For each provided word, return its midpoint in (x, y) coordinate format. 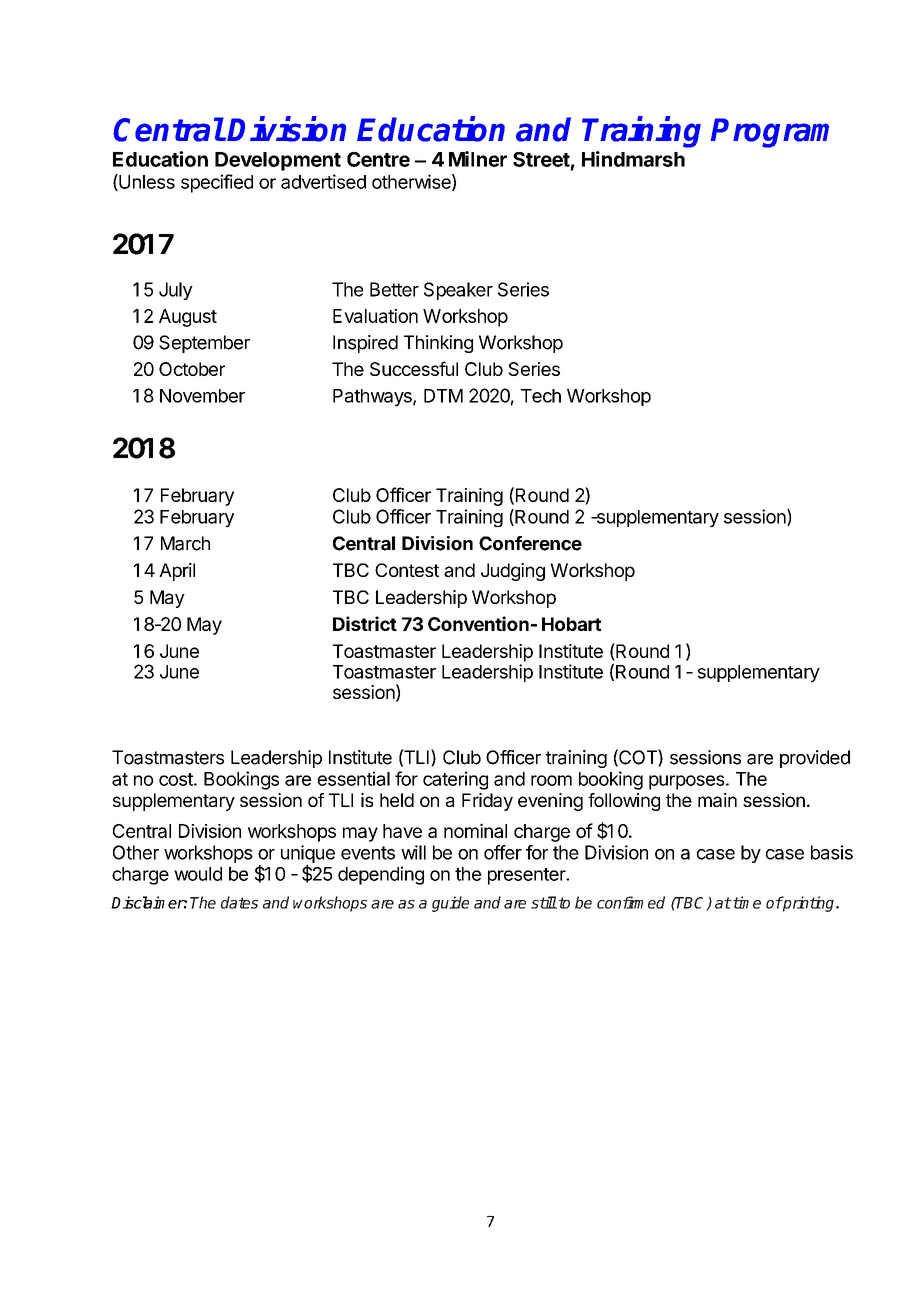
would (198, 874)
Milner (478, 159)
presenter (528, 876)
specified (217, 183)
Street (541, 159)
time (746, 902)
